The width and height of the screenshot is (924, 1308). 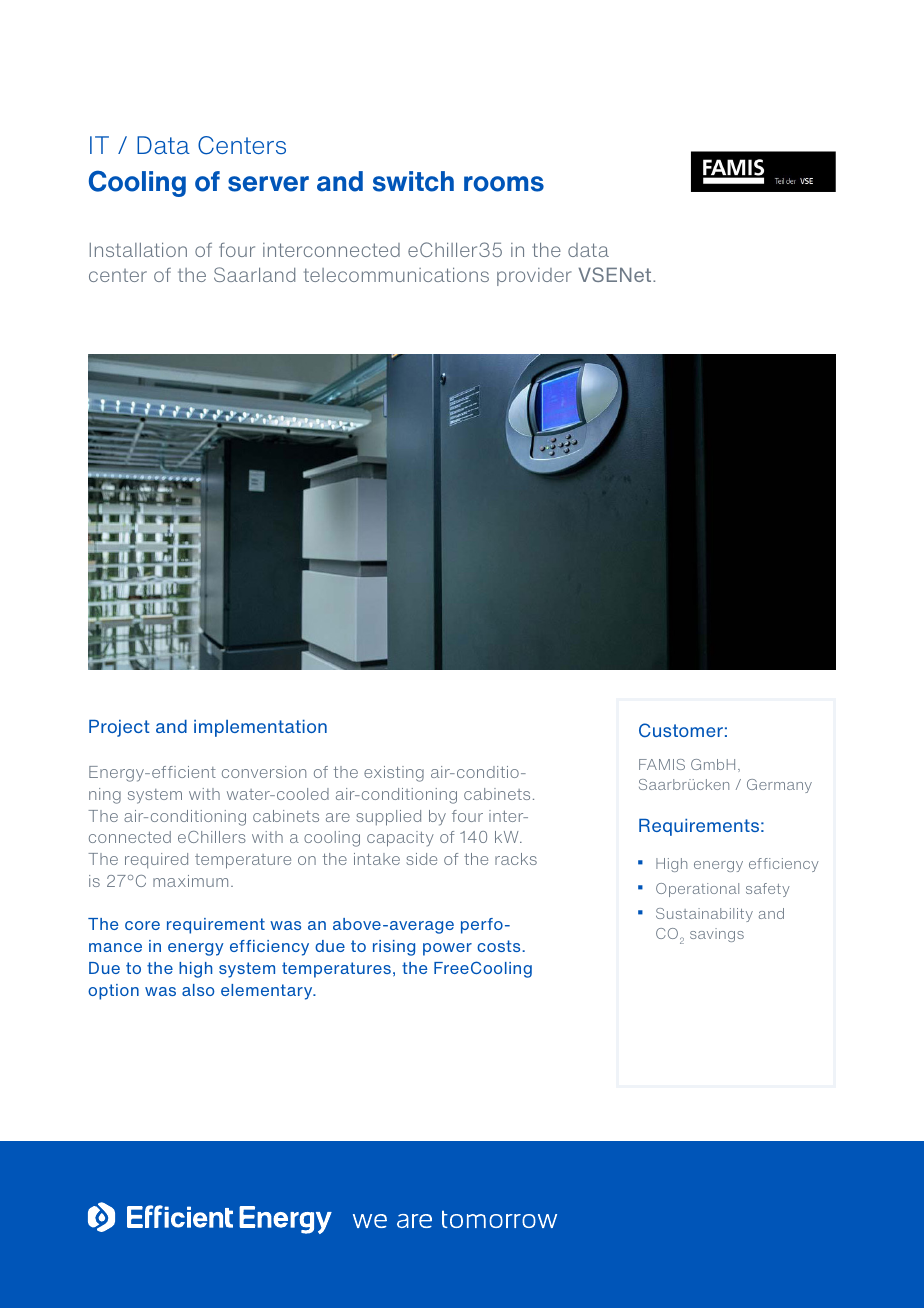 I want to click on rooms, so click(x=504, y=184).
